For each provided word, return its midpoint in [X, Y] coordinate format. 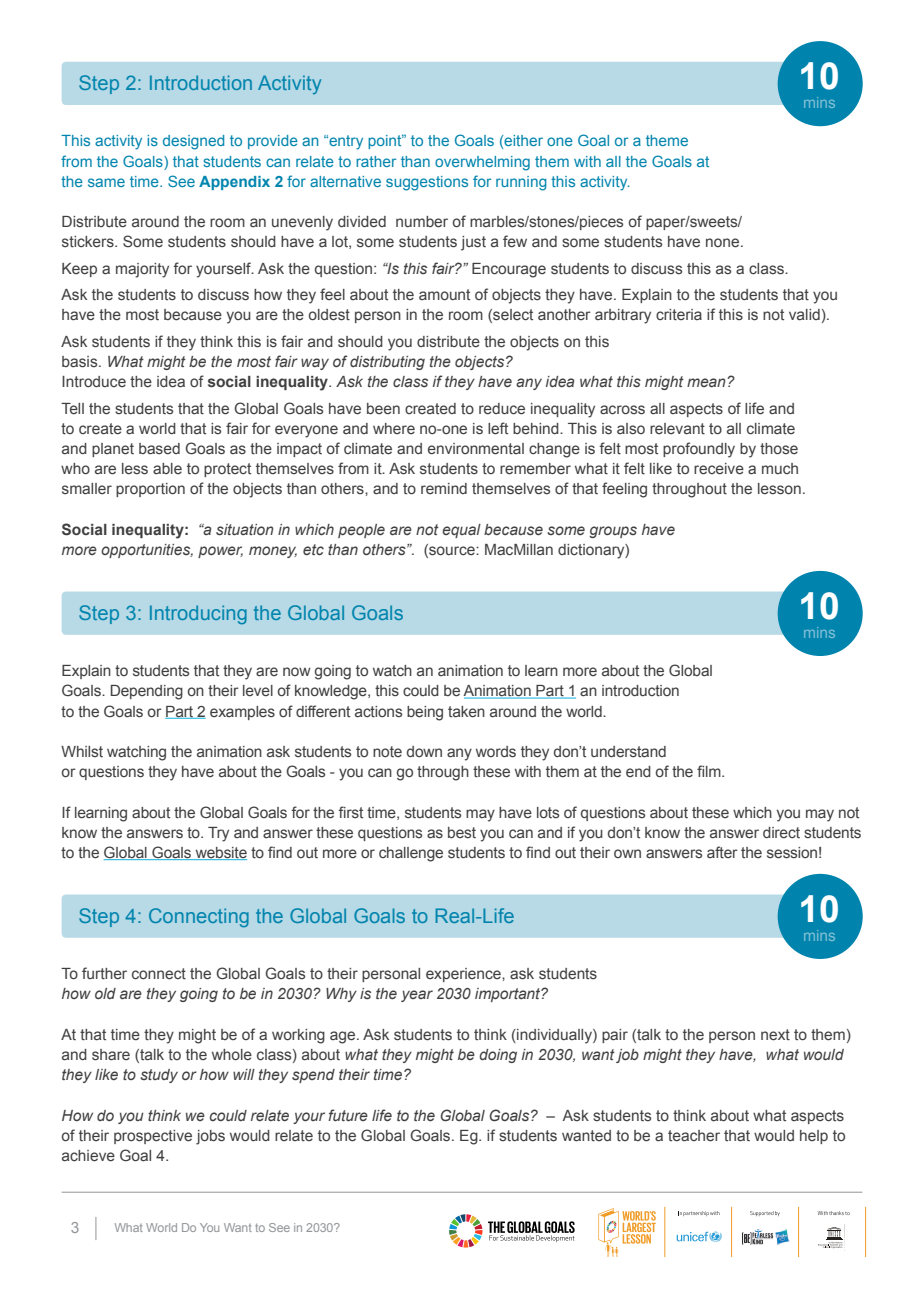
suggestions [427, 183]
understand [628, 752]
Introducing [198, 614]
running [521, 183]
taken [466, 711]
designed [193, 142]
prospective [153, 1137]
